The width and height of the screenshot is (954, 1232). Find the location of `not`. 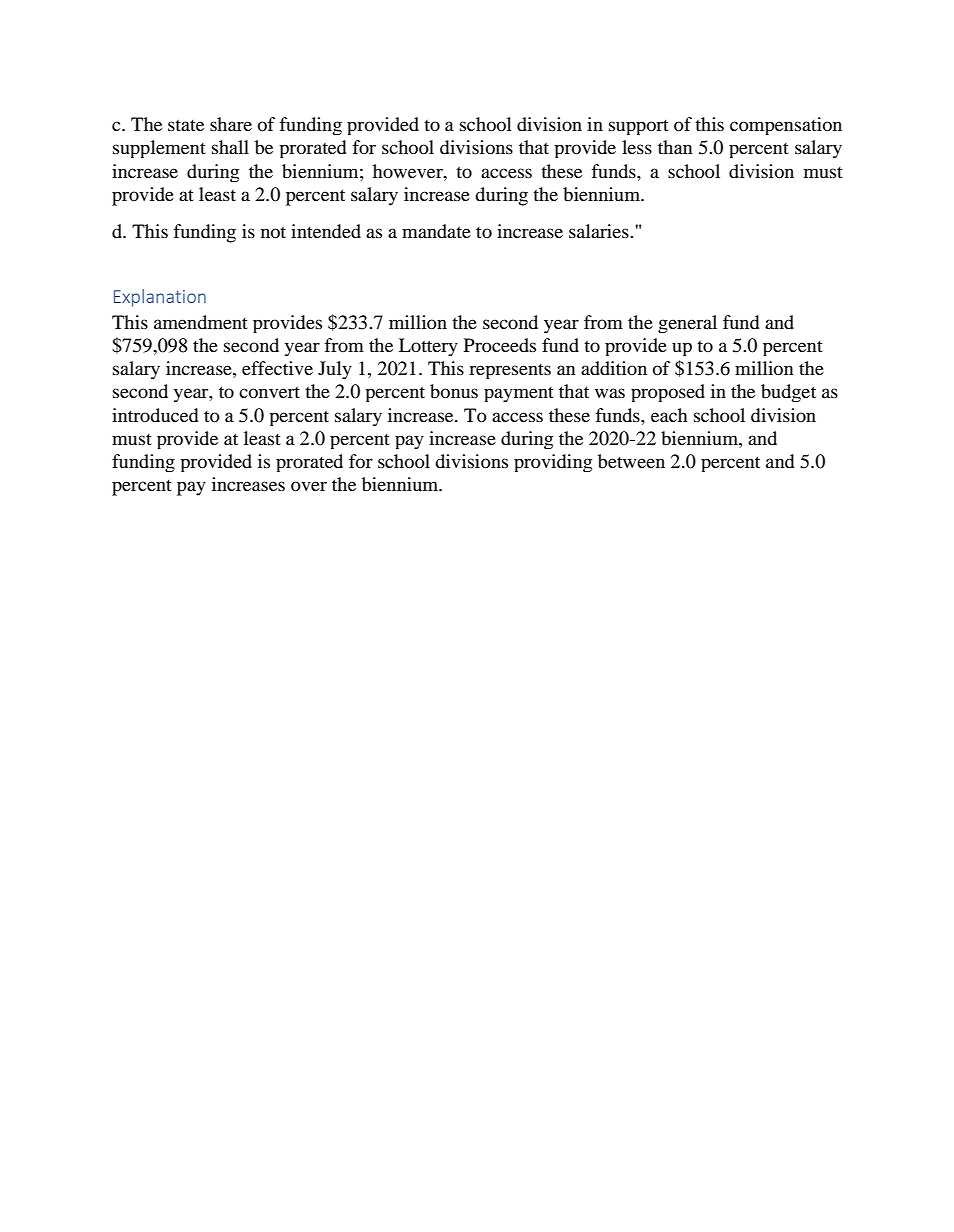

not is located at coordinates (273, 232).
